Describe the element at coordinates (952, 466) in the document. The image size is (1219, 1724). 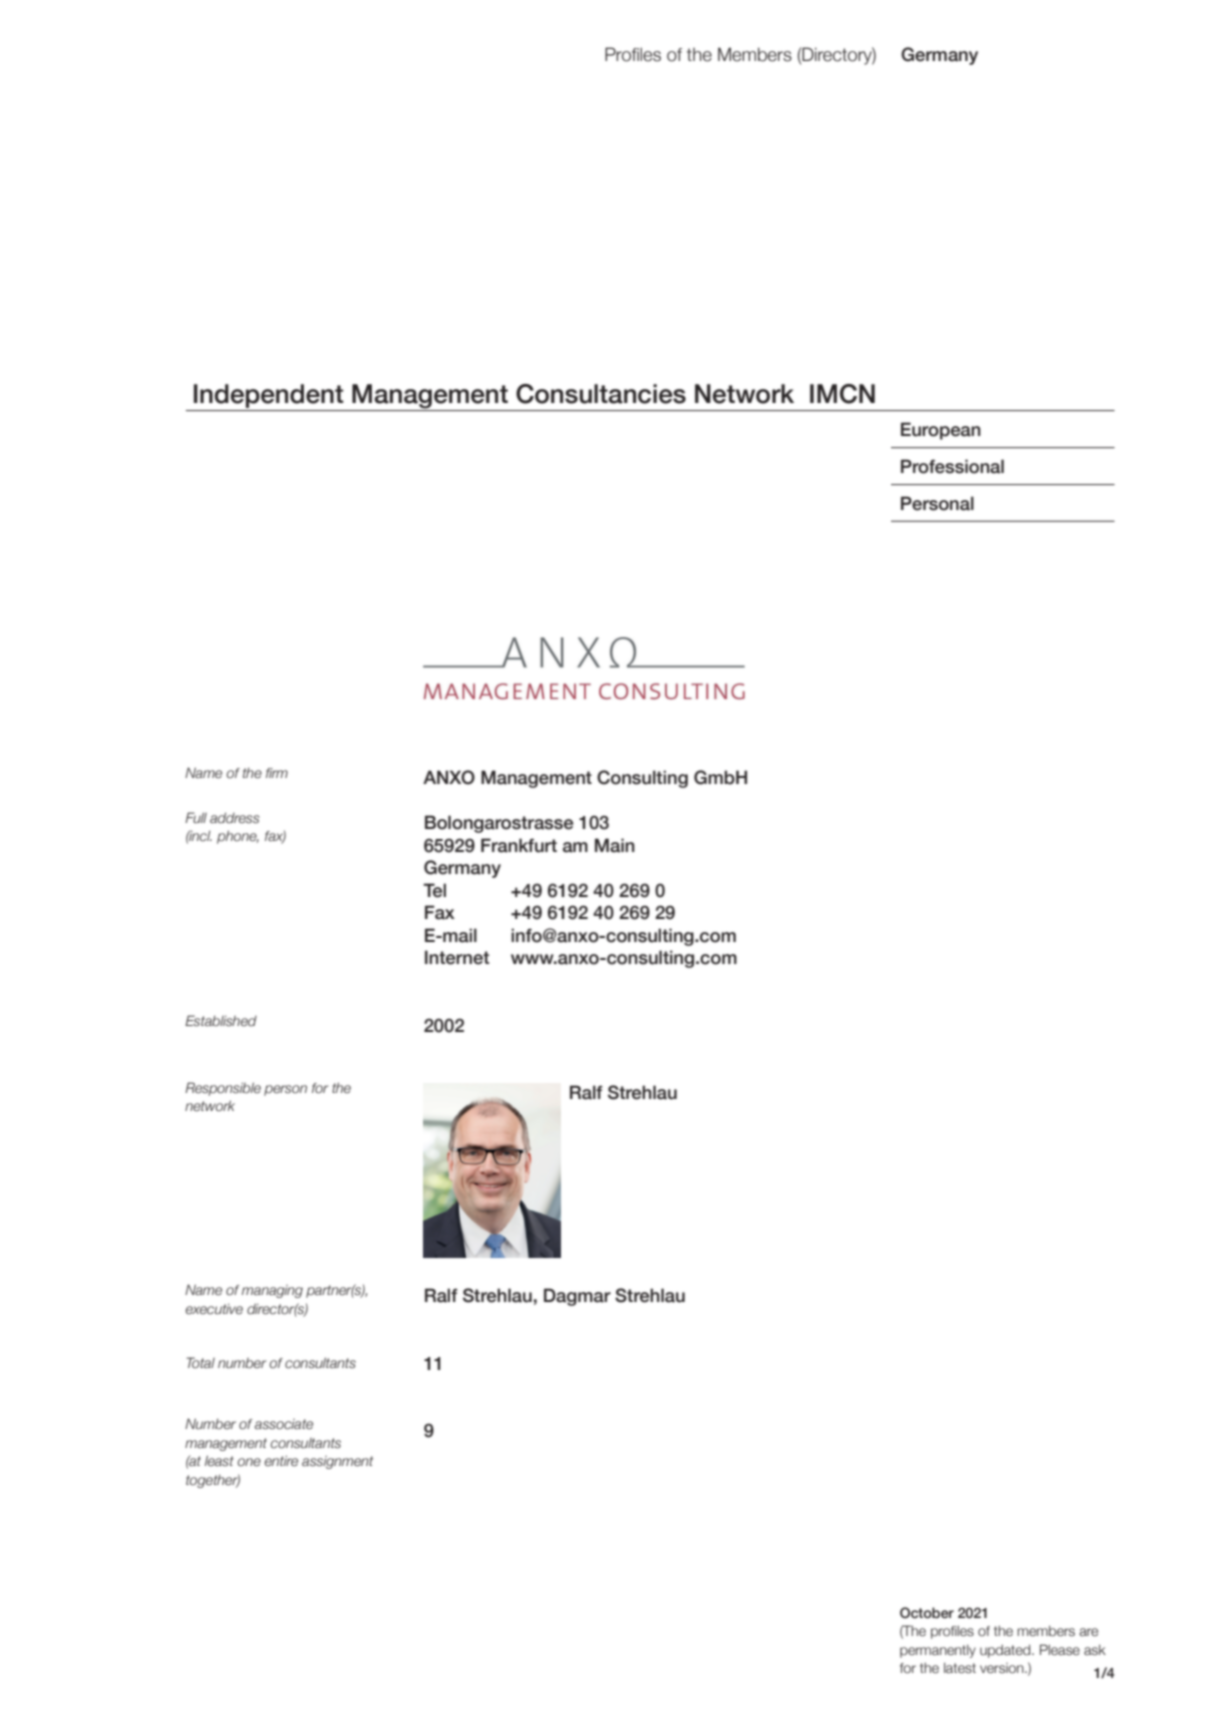
I see `Professional` at that location.
